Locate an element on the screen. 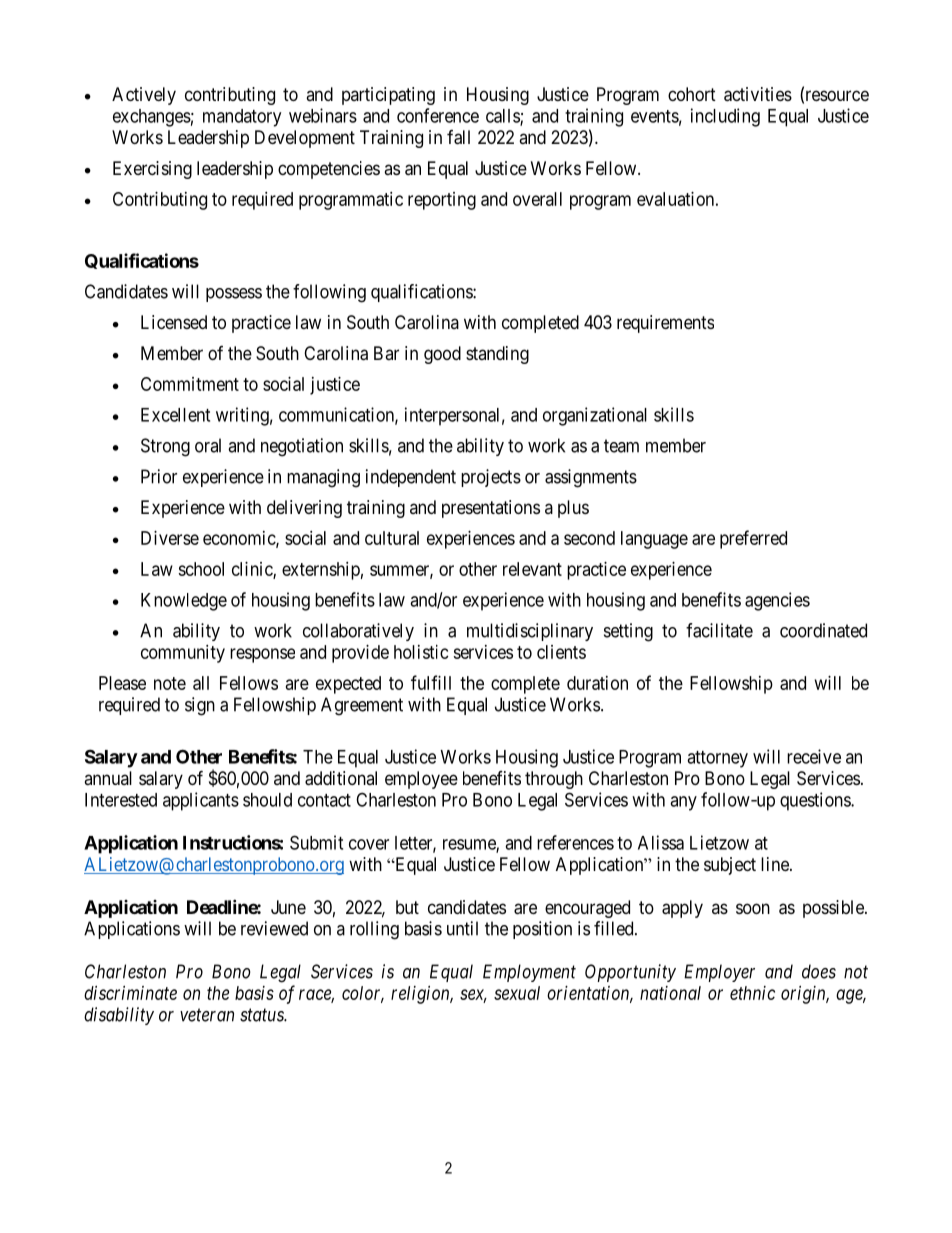 This screenshot has height=1233, width=952. team is located at coordinates (621, 446).
